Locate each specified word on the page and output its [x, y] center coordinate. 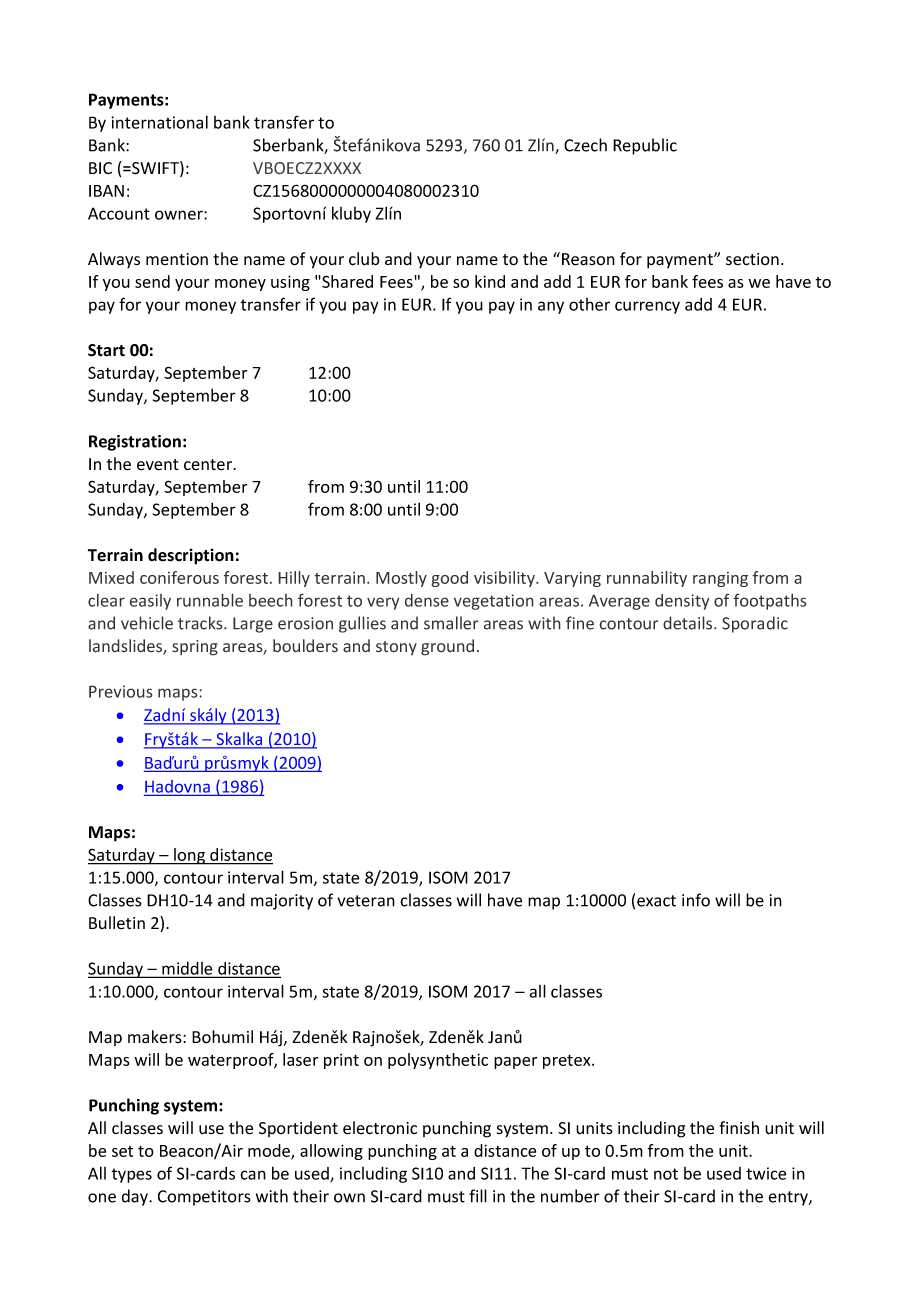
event [158, 465]
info [696, 900]
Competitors [204, 1198]
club [364, 259]
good [449, 579]
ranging [720, 579]
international [159, 122]
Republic [645, 146]
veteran [366, 901]
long [190, 856]
